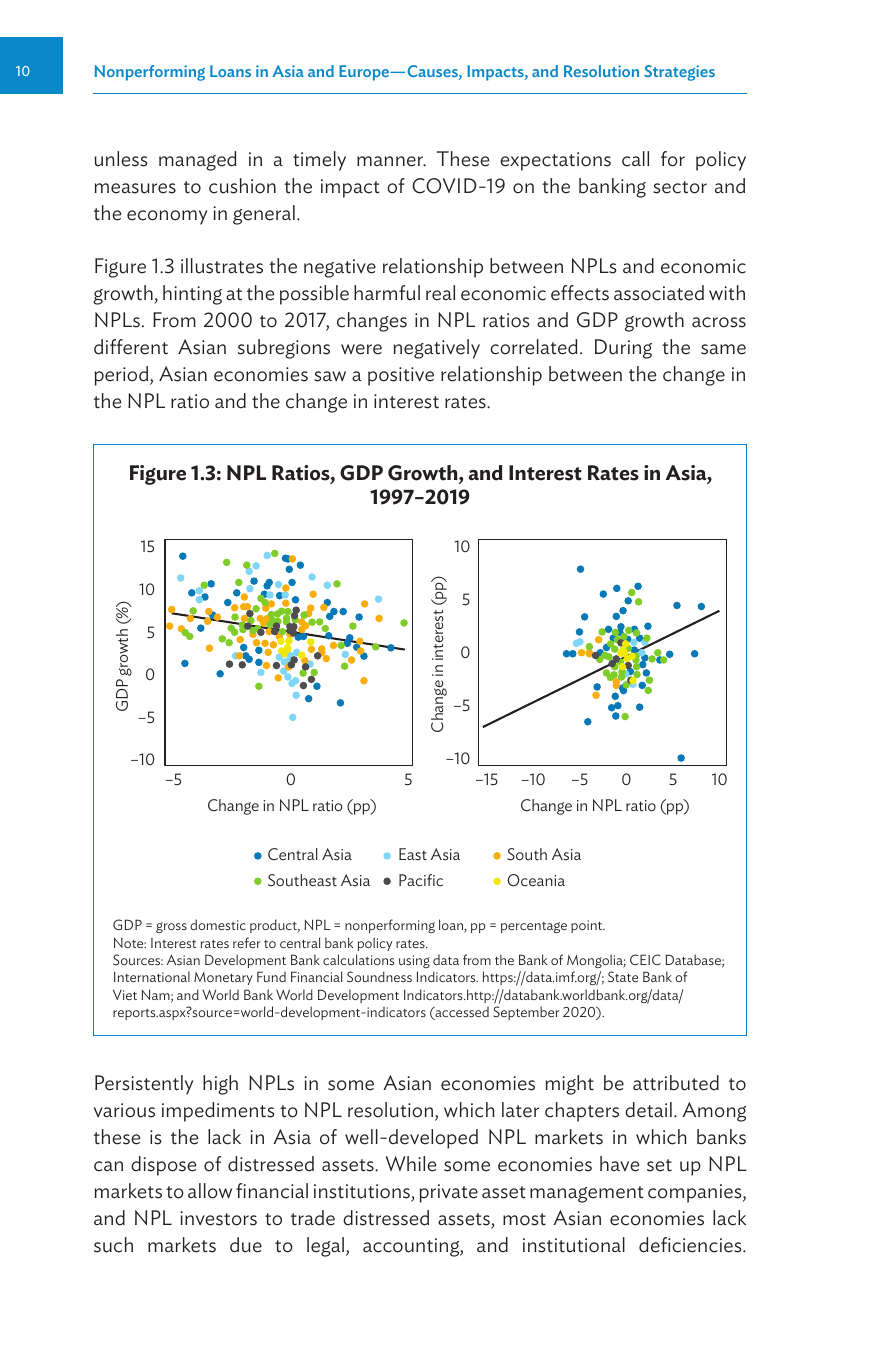 The width and height of the image is (896, 1345). I want to click on manner, so click(391, 161).
